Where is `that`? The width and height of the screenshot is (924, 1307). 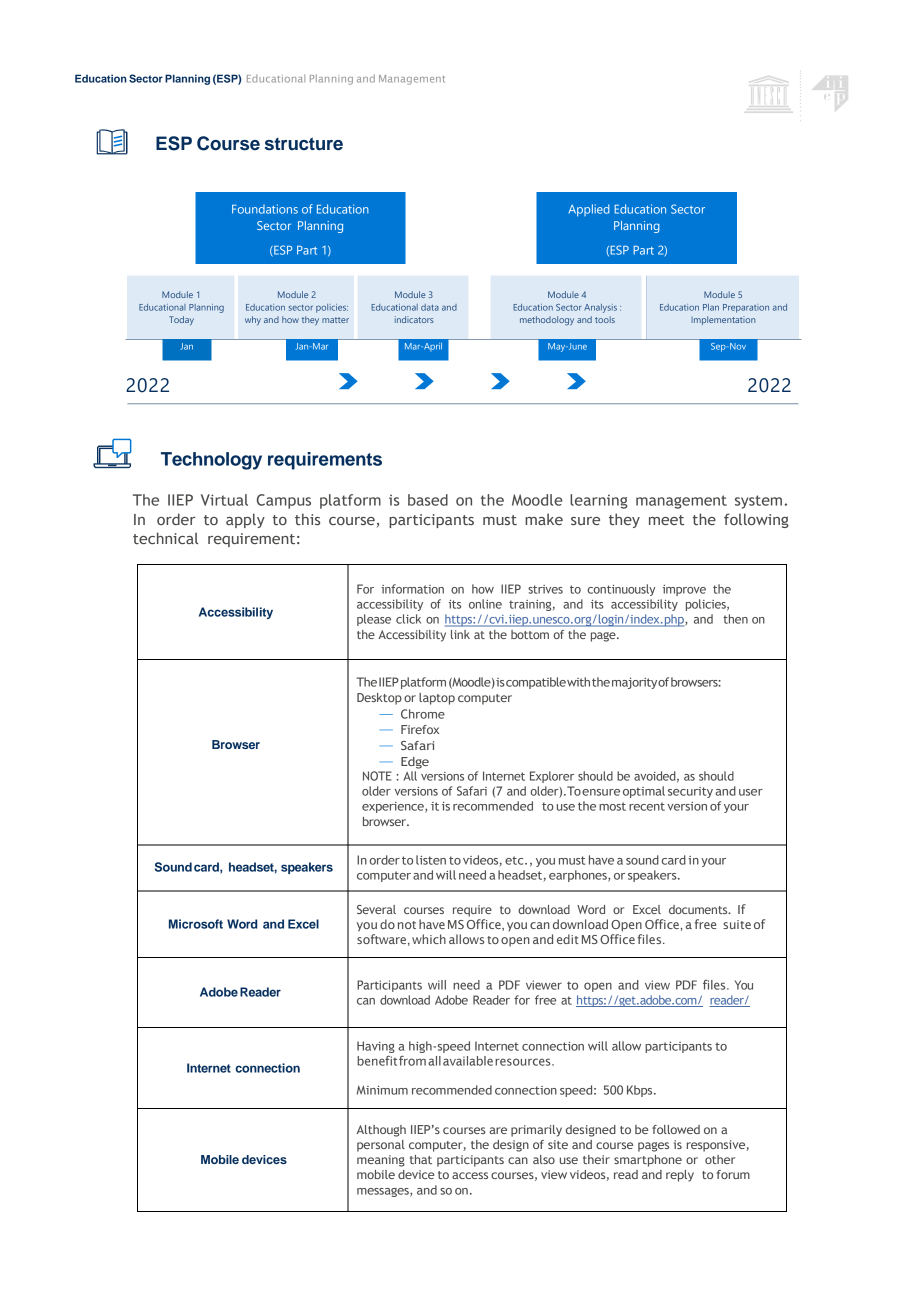 that is located at coordinates (421, 1159).
